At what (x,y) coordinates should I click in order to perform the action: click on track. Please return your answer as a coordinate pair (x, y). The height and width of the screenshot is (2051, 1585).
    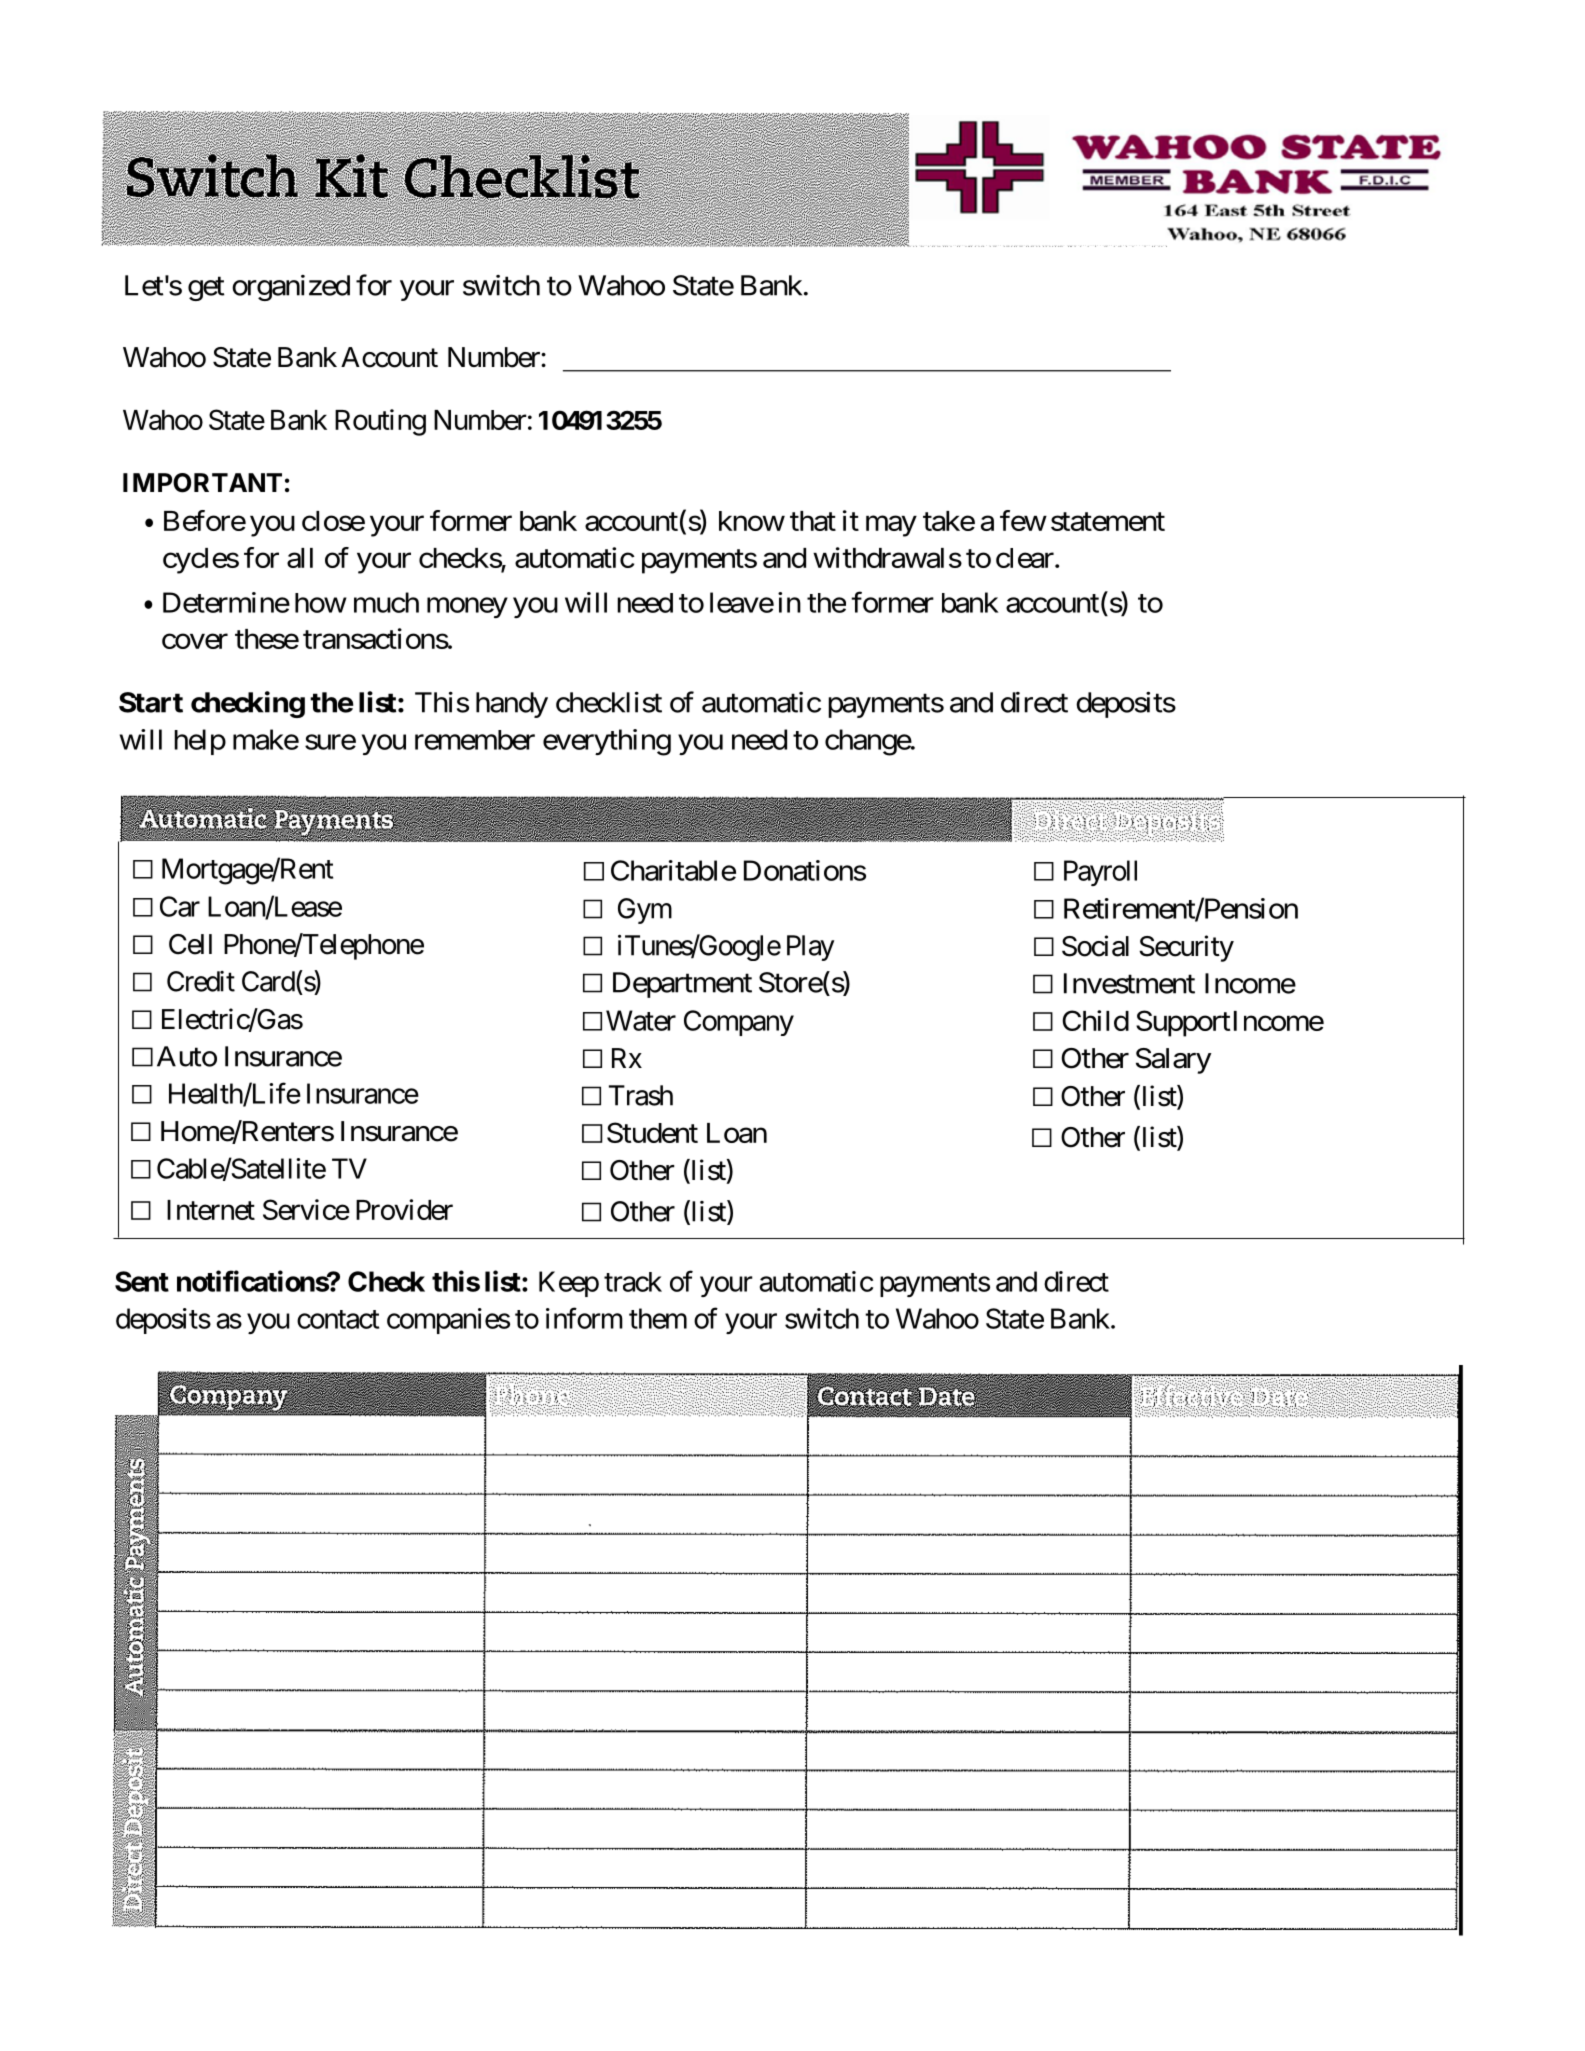
    Looking at the image, I should click on (633, 1282).
